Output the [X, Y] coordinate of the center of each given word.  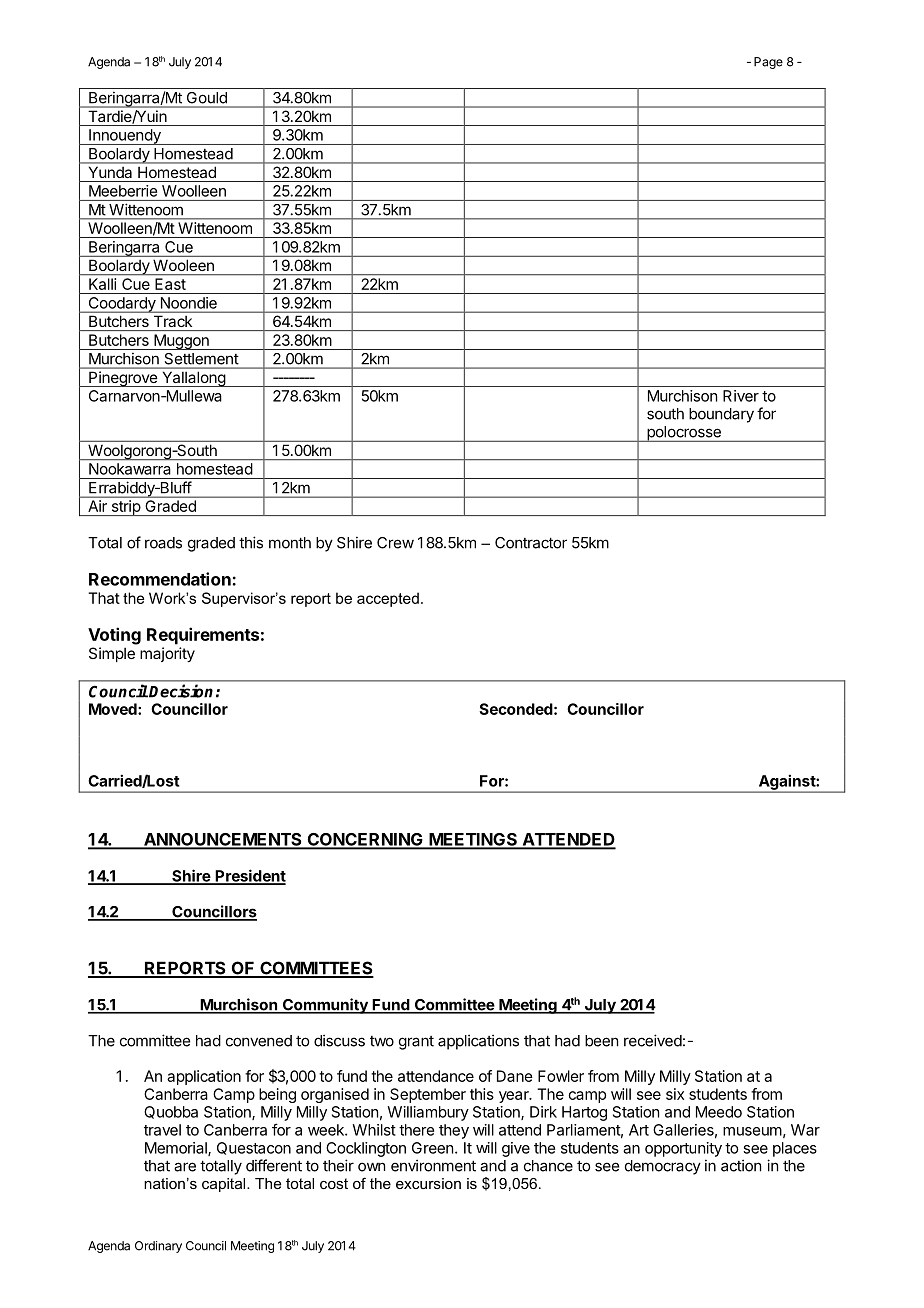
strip [125, 508]
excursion [428, 1183]
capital [225, 1185]
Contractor [531, 543]
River [741, 396]
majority [167, 654]
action [741, 1165]
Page [768, 63]
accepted [388, 599]
